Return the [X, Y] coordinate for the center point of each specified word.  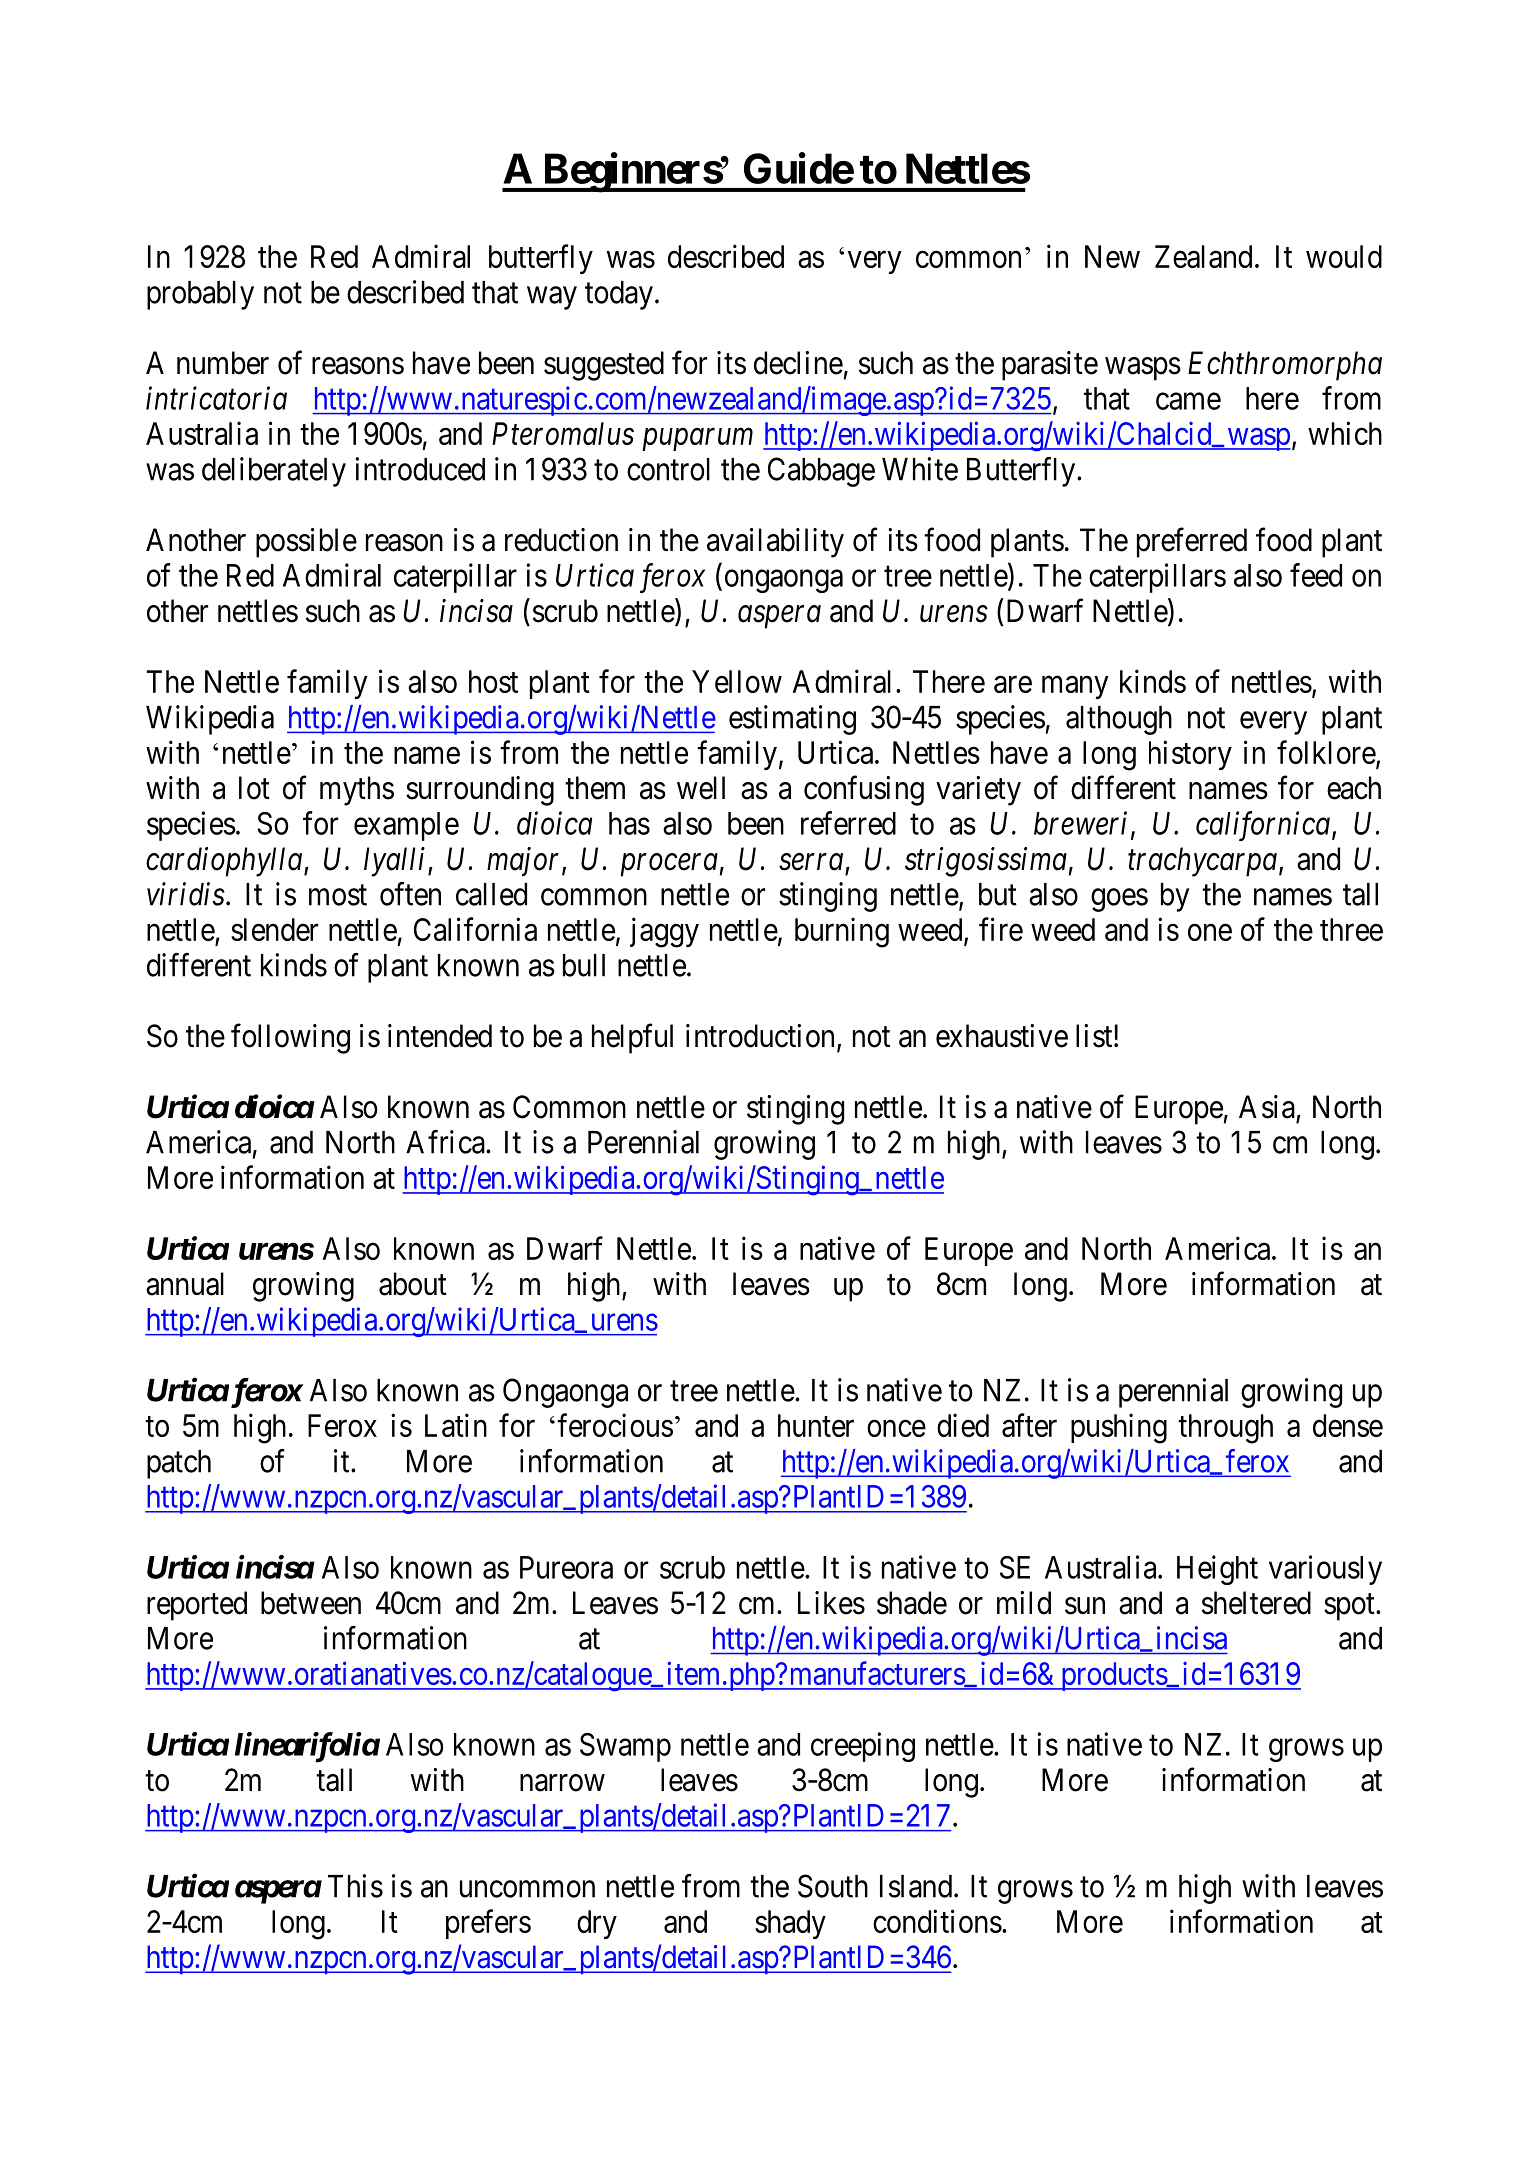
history [1190, 755]
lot [254, 788]
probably [200, 295]
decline [798, 363]
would [1344, 256]
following [290, 1039]
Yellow [737, 681]
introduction [760, 1036]
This [355, 1886]
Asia [1267, 1107]
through [1225, 1429]
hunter [816, 1425]
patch [179, 1464]
